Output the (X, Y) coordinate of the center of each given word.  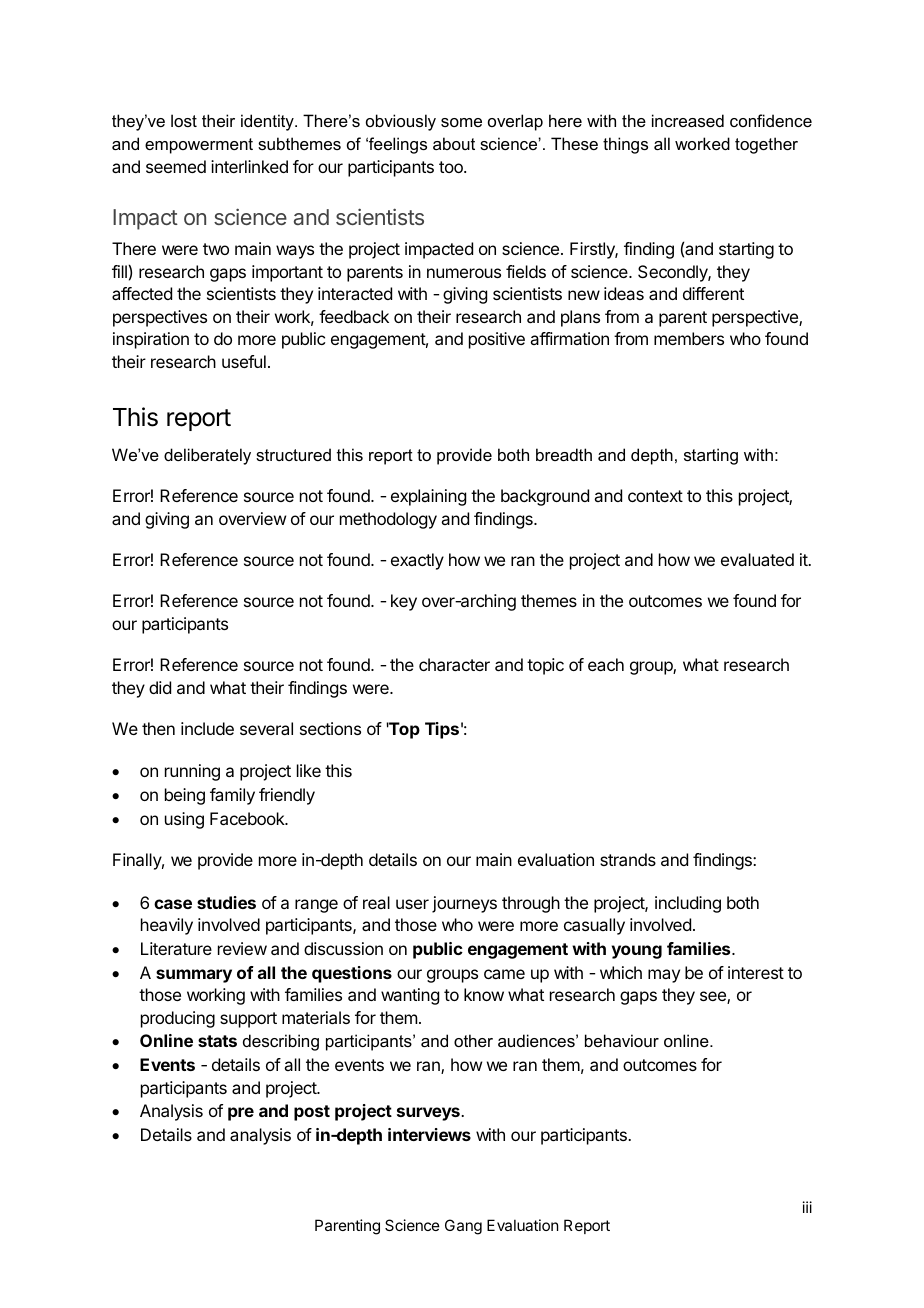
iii (807, 1207)
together (766, 145)
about (454, 143)
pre (241, 1114)
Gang (463, 1227)
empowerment (199, 146)
